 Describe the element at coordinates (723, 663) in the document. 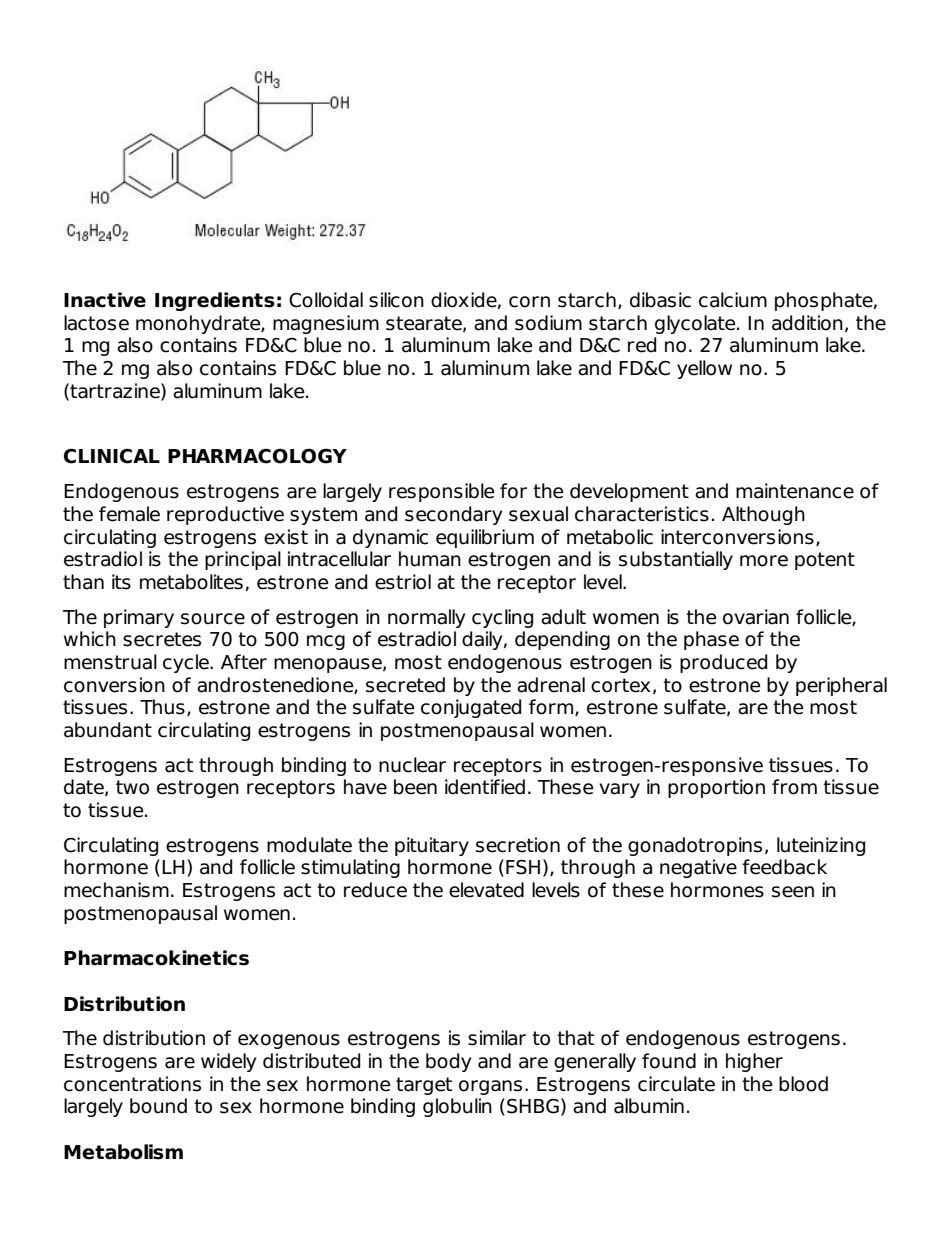

I see `produced` at that location.
